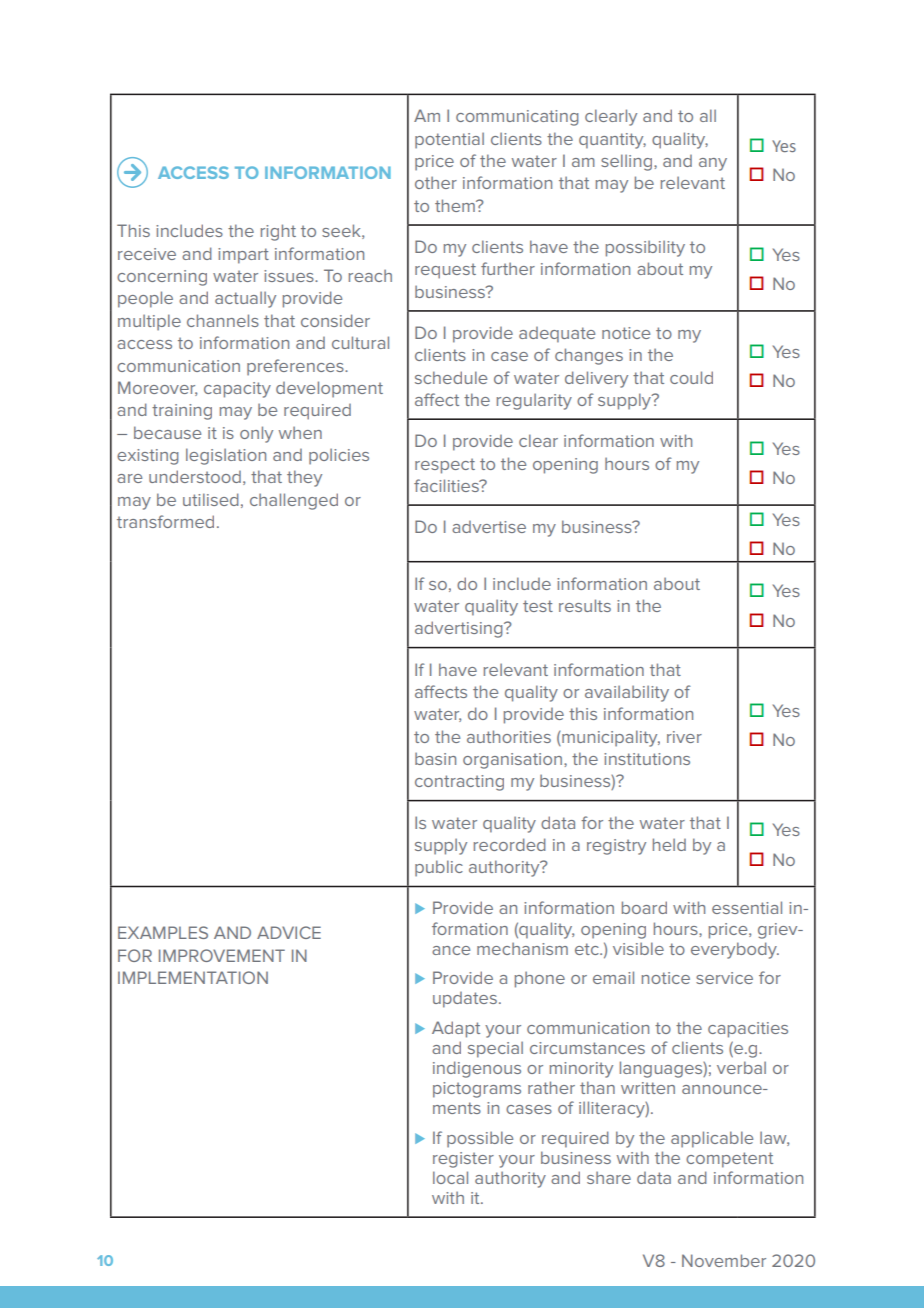 The image size is (924, 1308). I want to click on right, so click(278, 232).
